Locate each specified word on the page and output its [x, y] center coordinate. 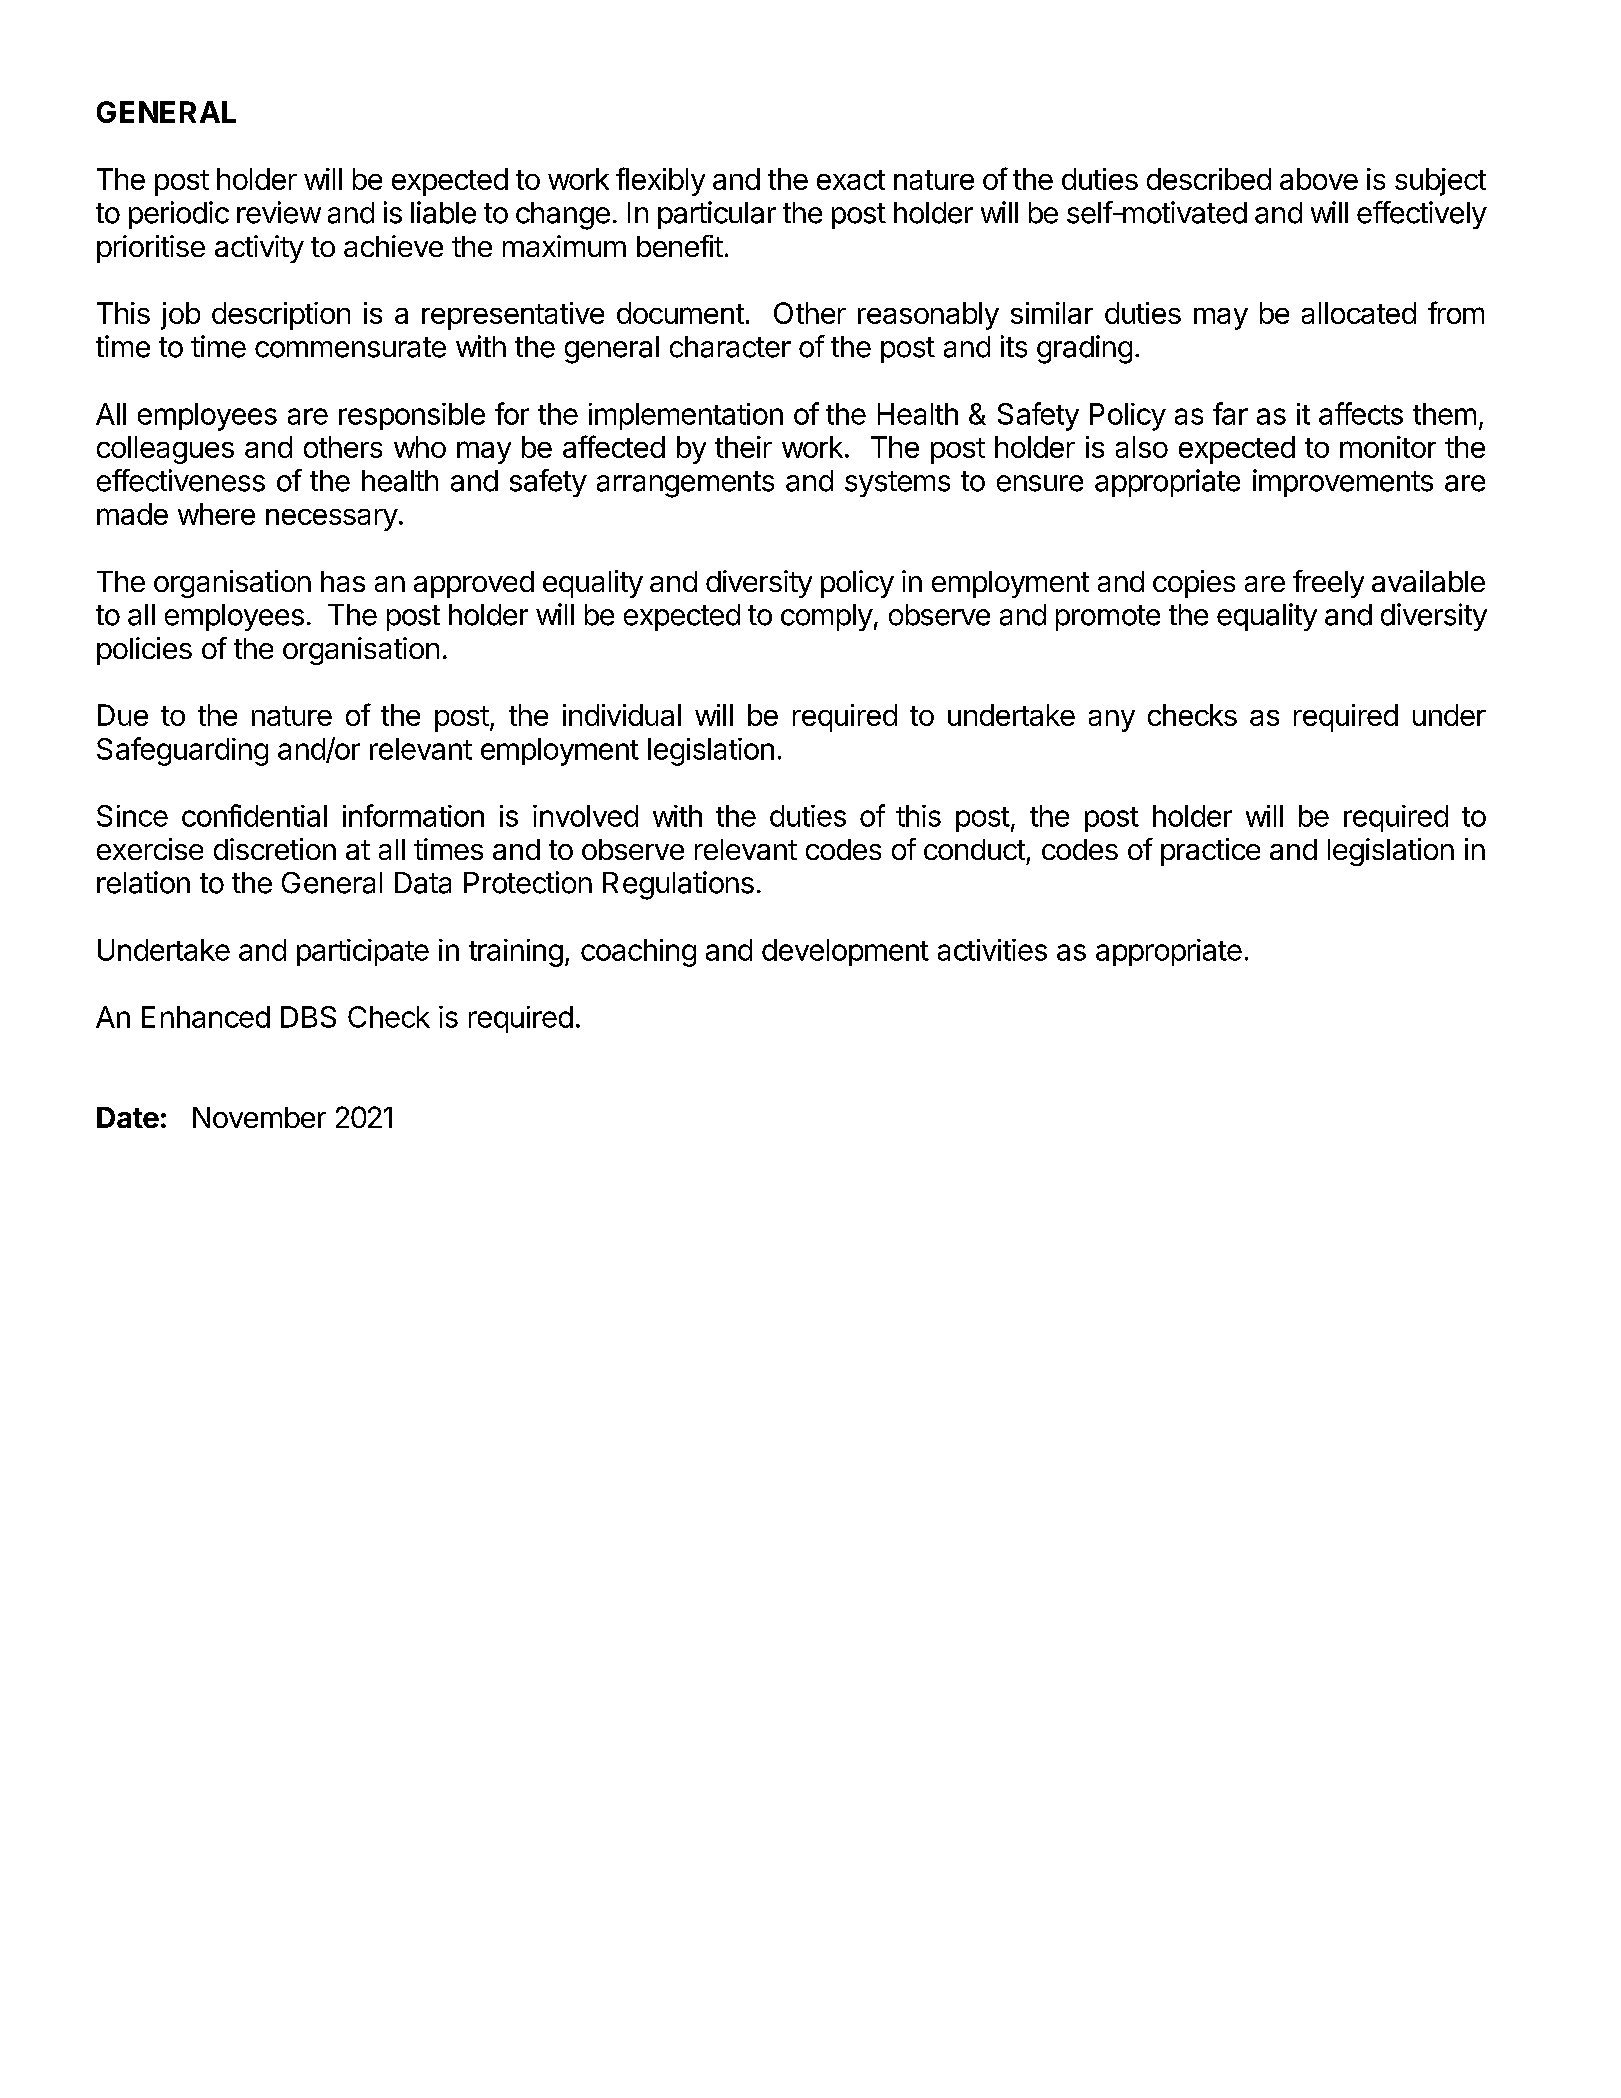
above [1319, 179]
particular [717, 215]
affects [1361, 413]
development [845, 952]
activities [992, 950]
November [259, 1117]
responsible [412, 416]
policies [144, 651]
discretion [275, 849]
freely [1328, 584]
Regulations [678, 885]
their [743, 447]
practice [1210, 852]
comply [827, 617]
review [279, 212]
